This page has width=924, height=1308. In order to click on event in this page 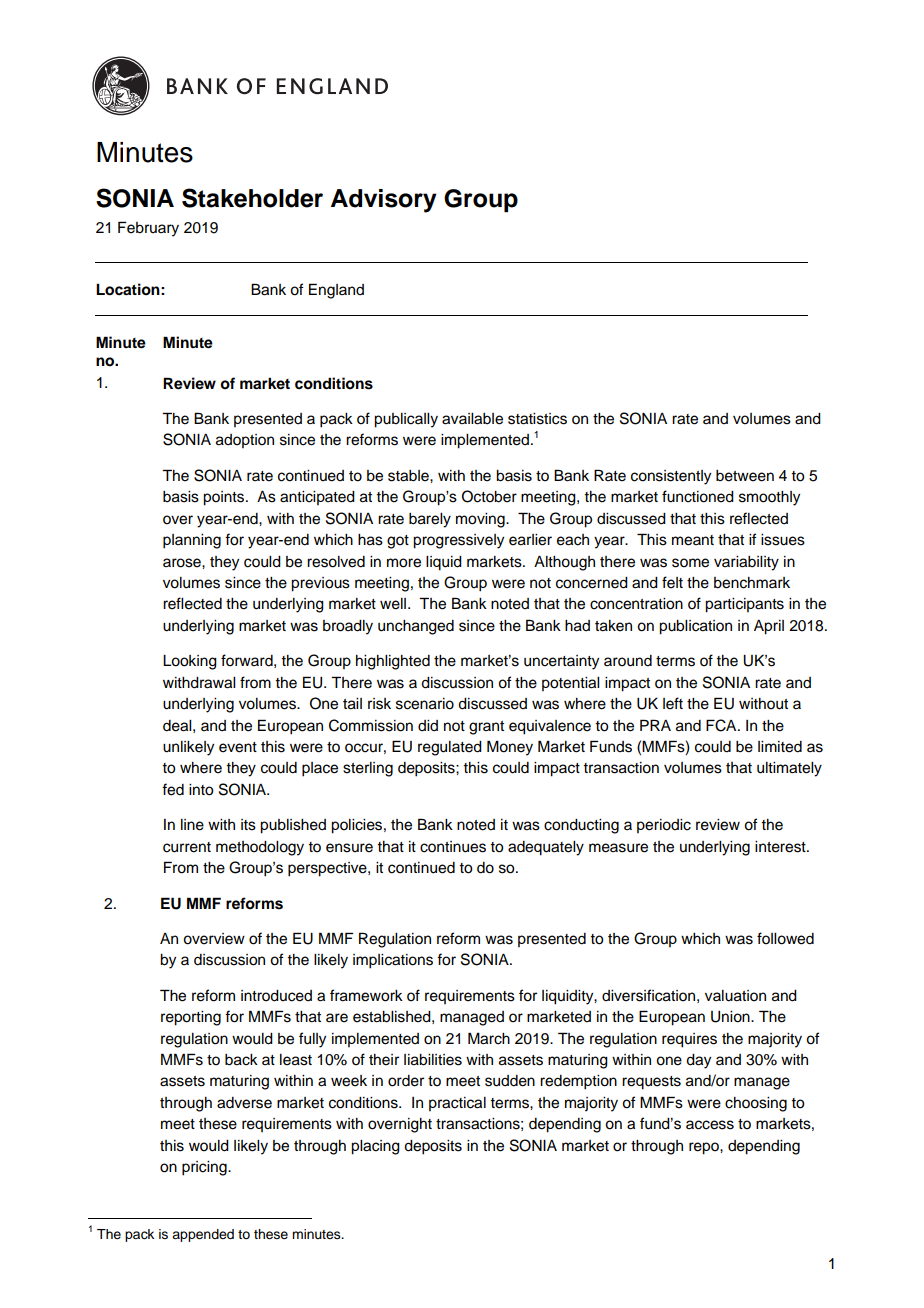, I will do `click(238, 747)`.
